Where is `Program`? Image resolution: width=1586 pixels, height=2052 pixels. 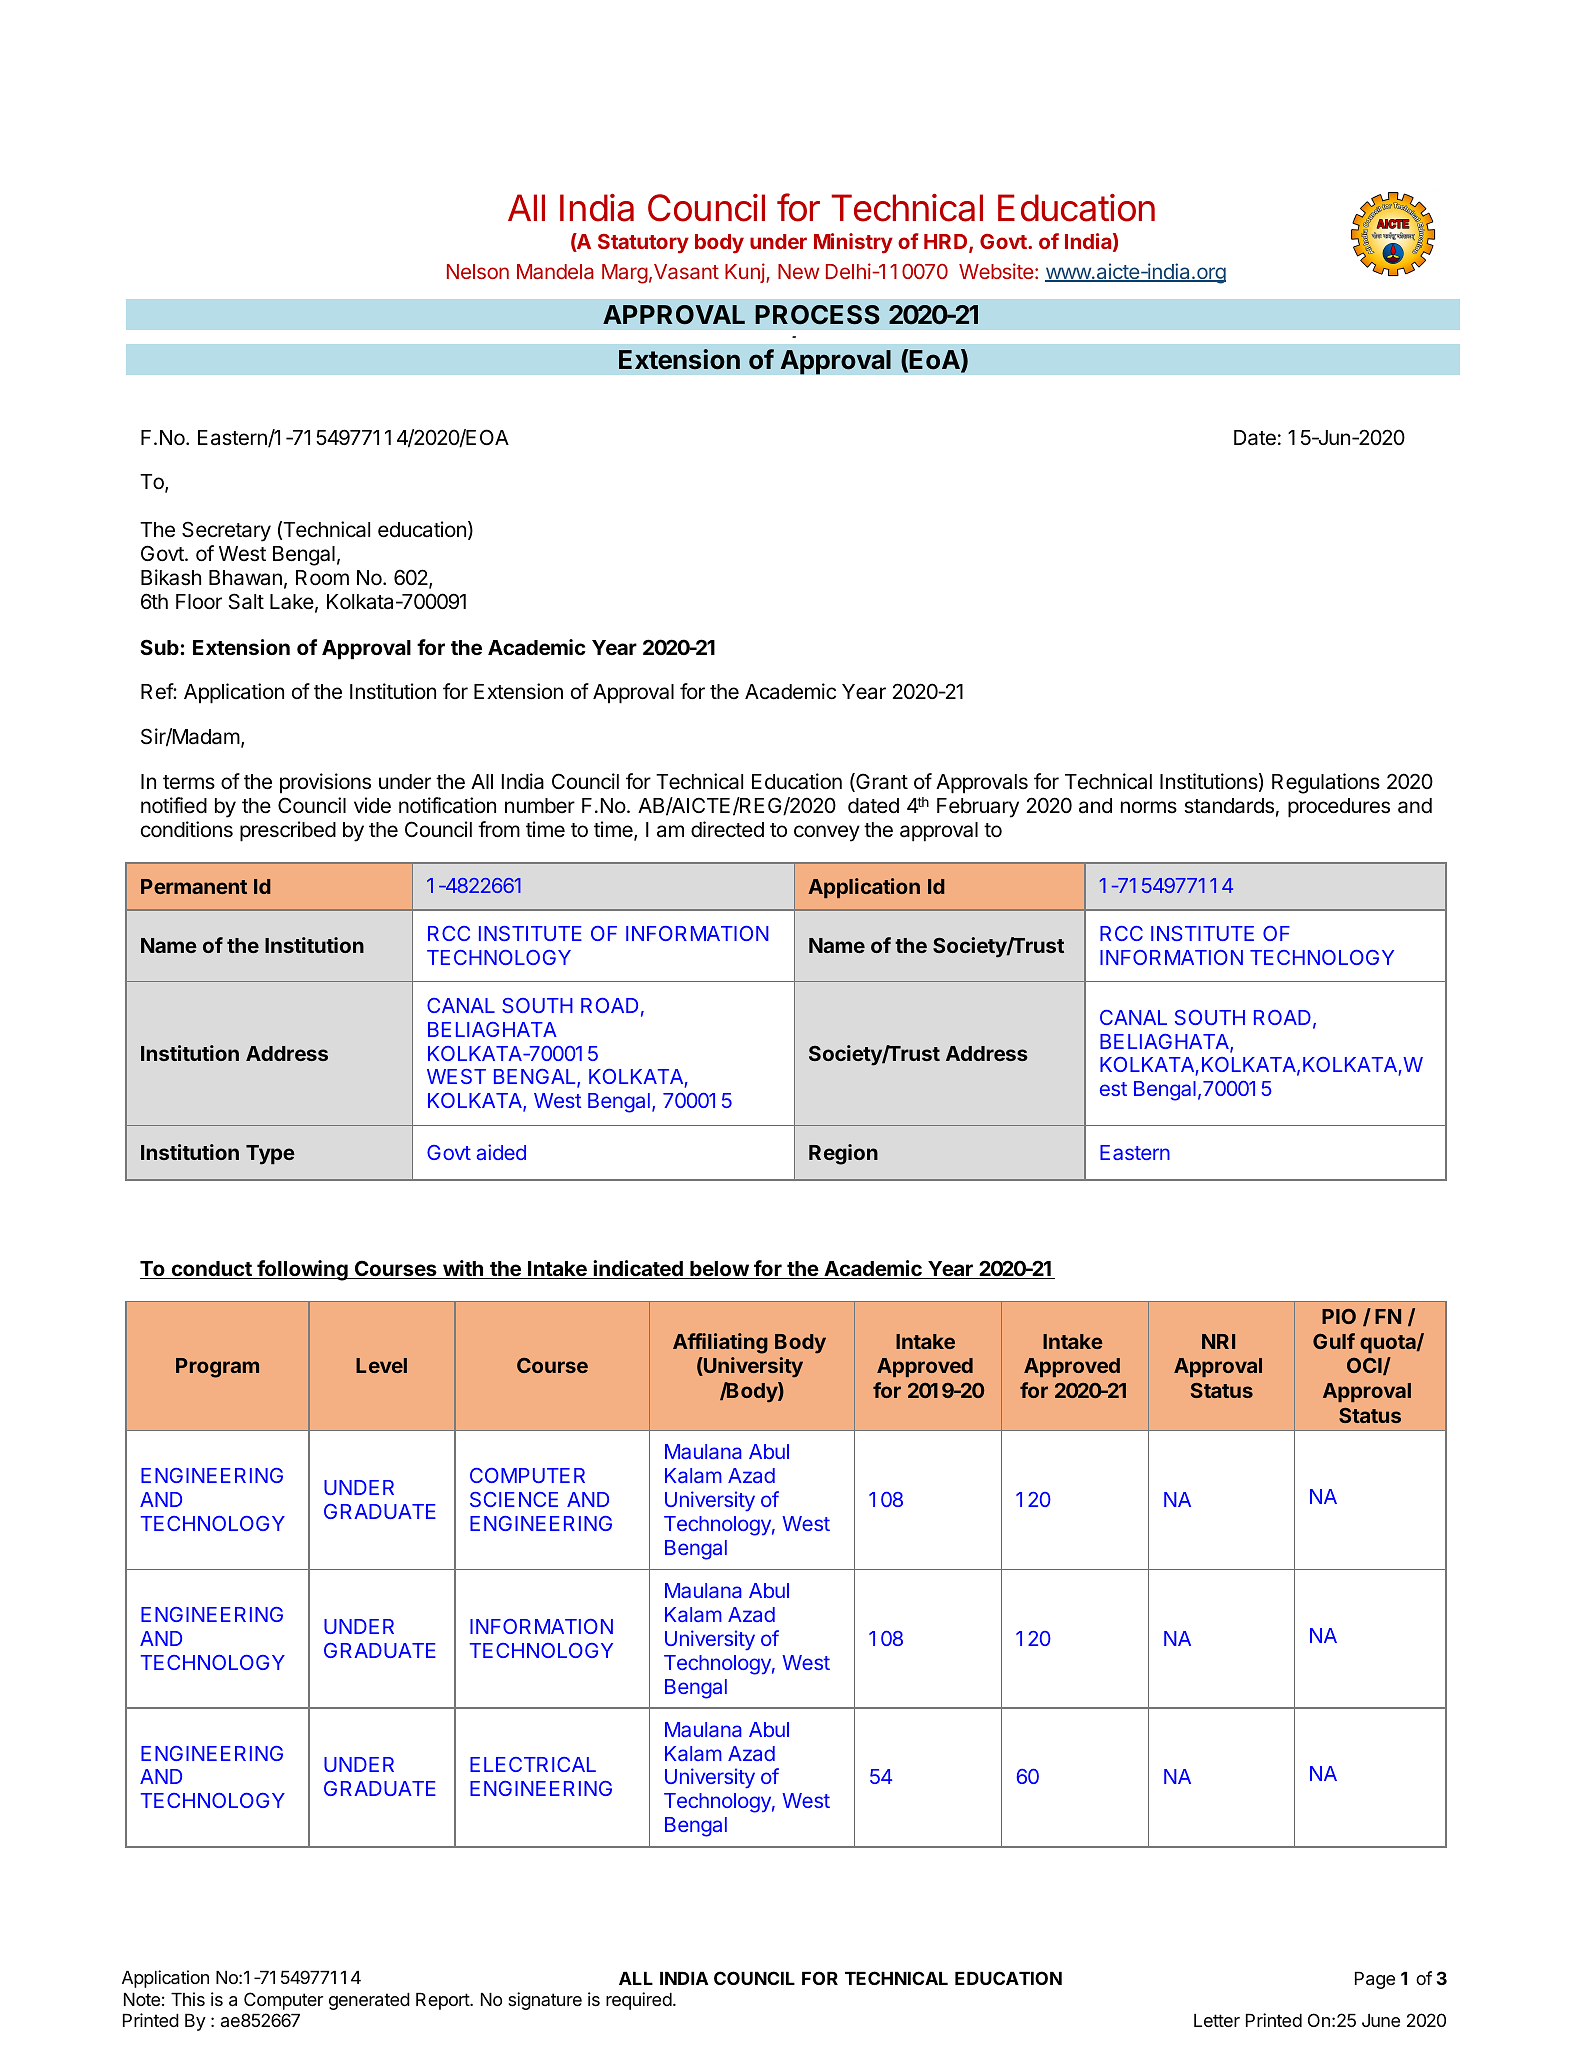 Program is located at coordinates (217, 1368).
